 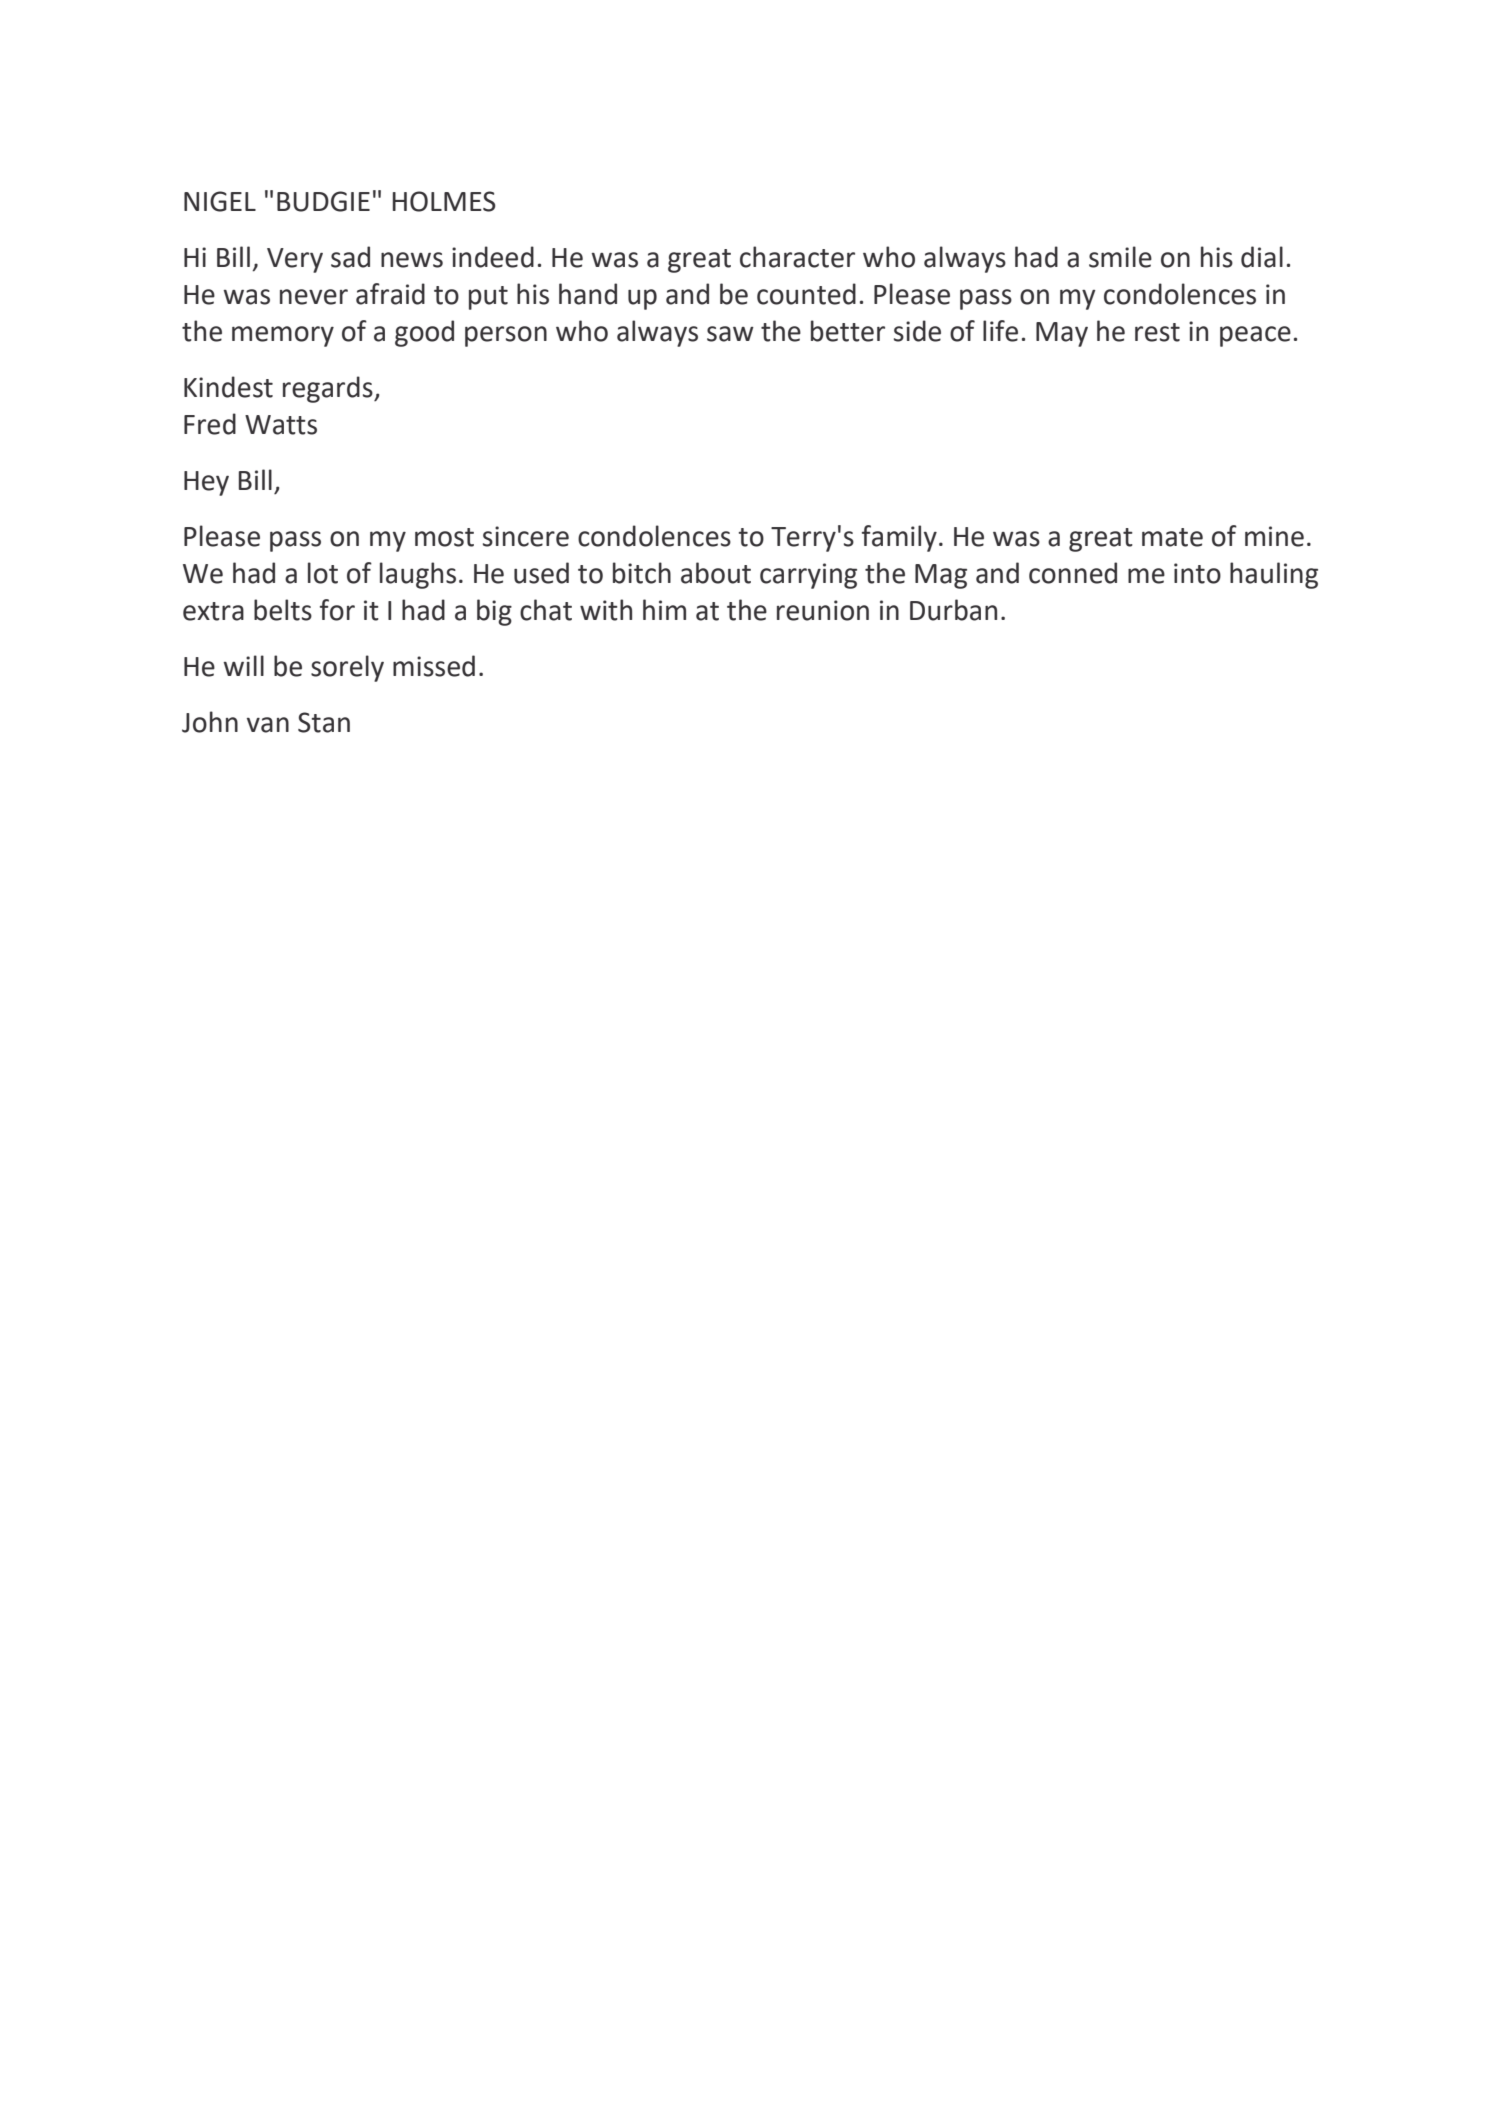 I want to click on Hey, so click(x=206, y=483).
